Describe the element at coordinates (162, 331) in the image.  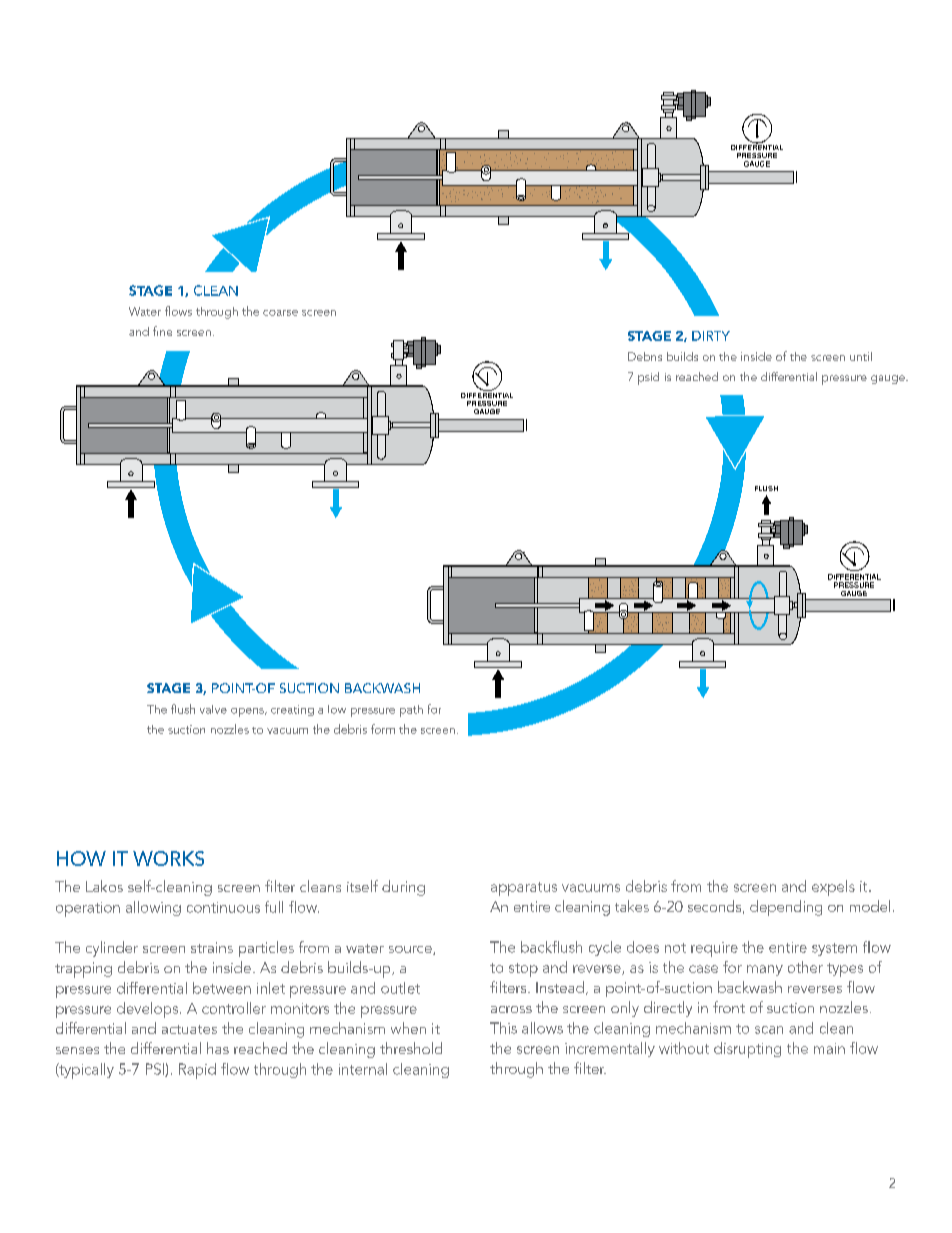
I see `fine` at that location.
